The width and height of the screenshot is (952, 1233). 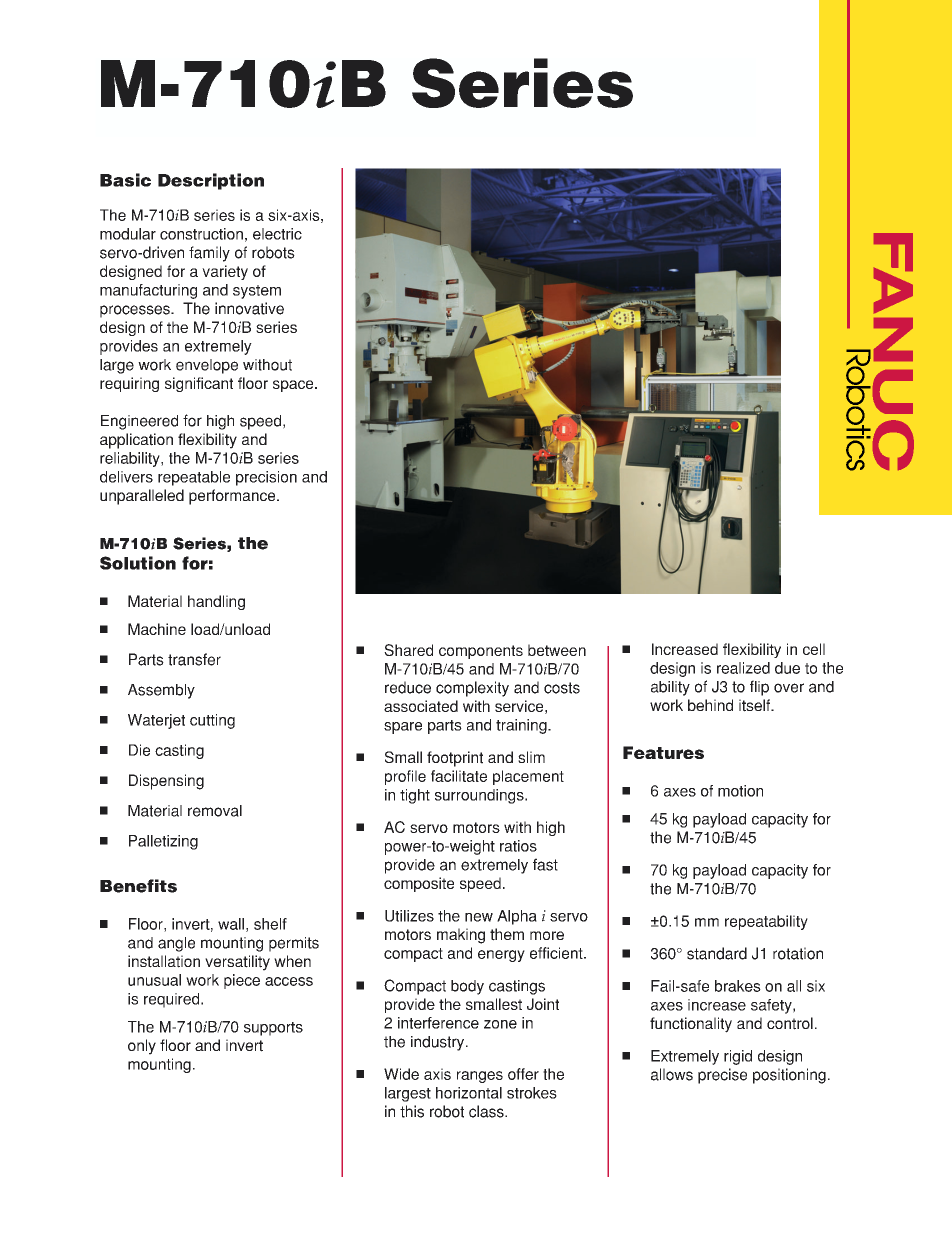 I want to click on only, so click(x=142, y=1047).
